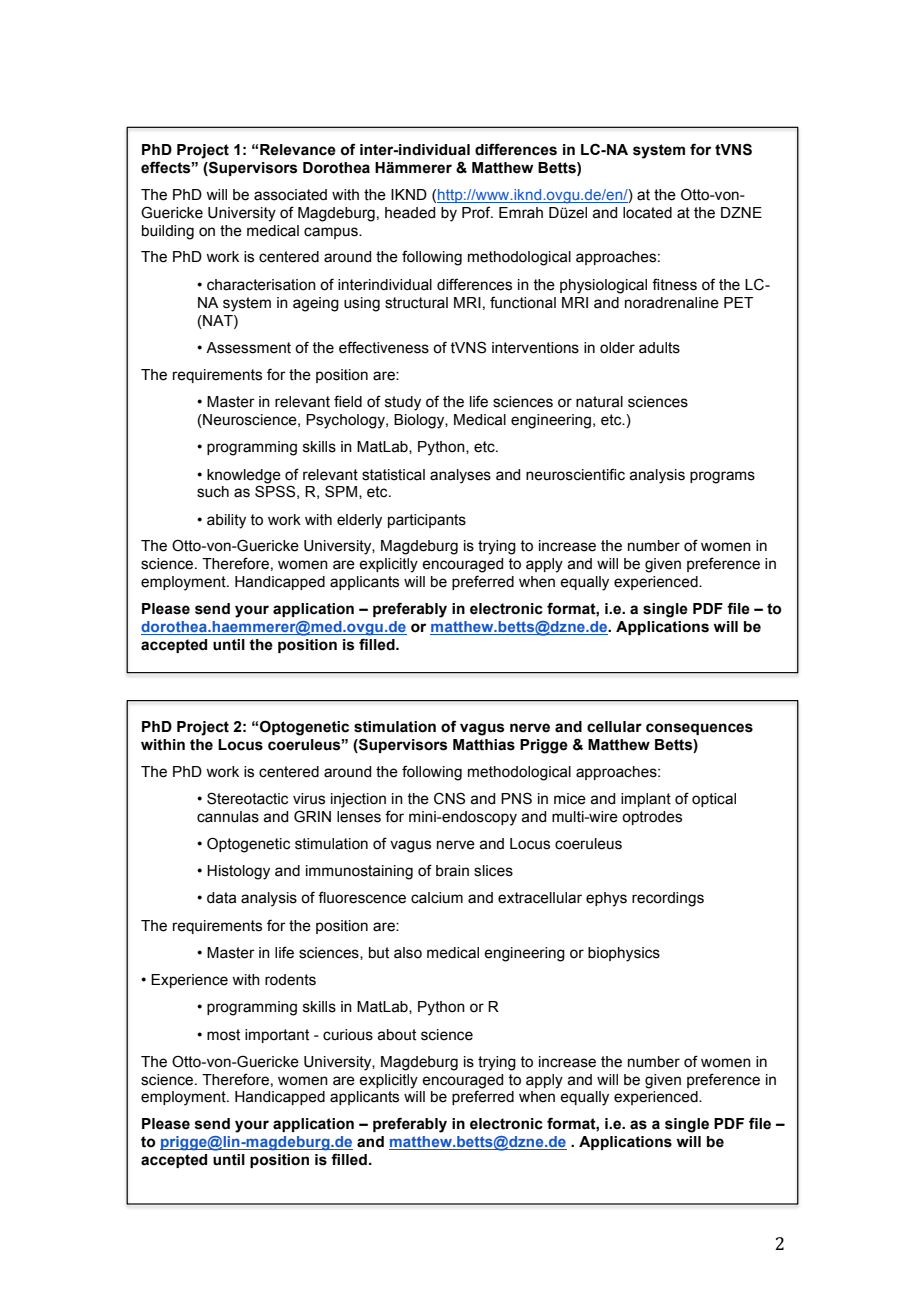  I want to click on about, so click(396, 1035).
